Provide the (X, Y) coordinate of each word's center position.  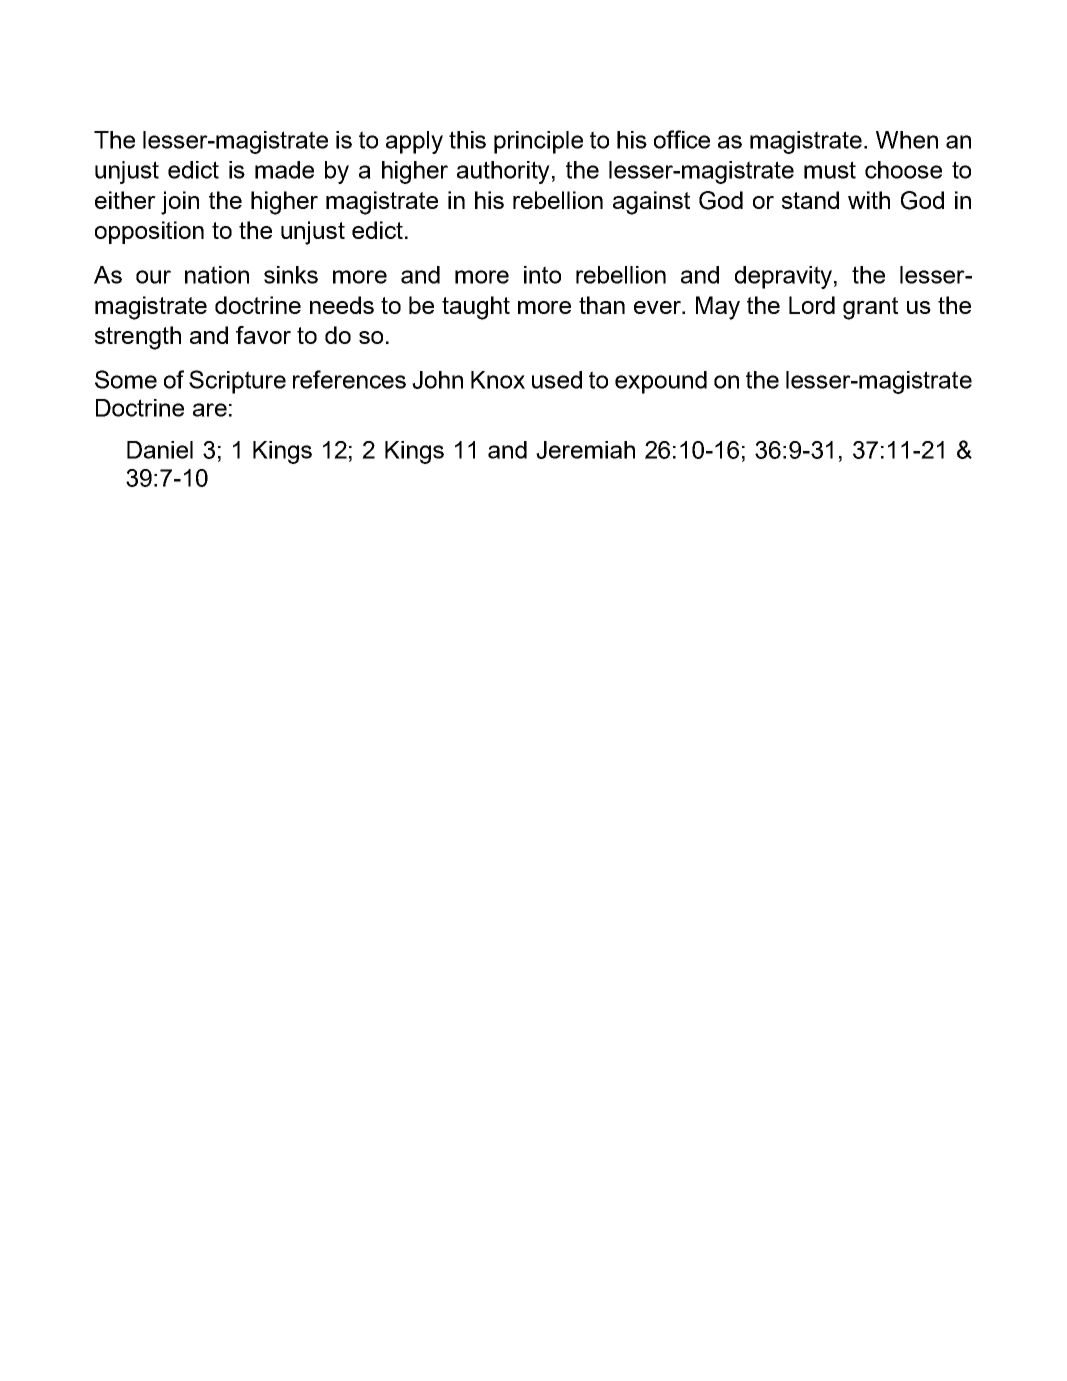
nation (217, 275)
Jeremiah (585, 450)
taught (476, 308)
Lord (812, 305)
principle (538, 142)
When (907, 140)
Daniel (160, 450)
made (284, 170)
